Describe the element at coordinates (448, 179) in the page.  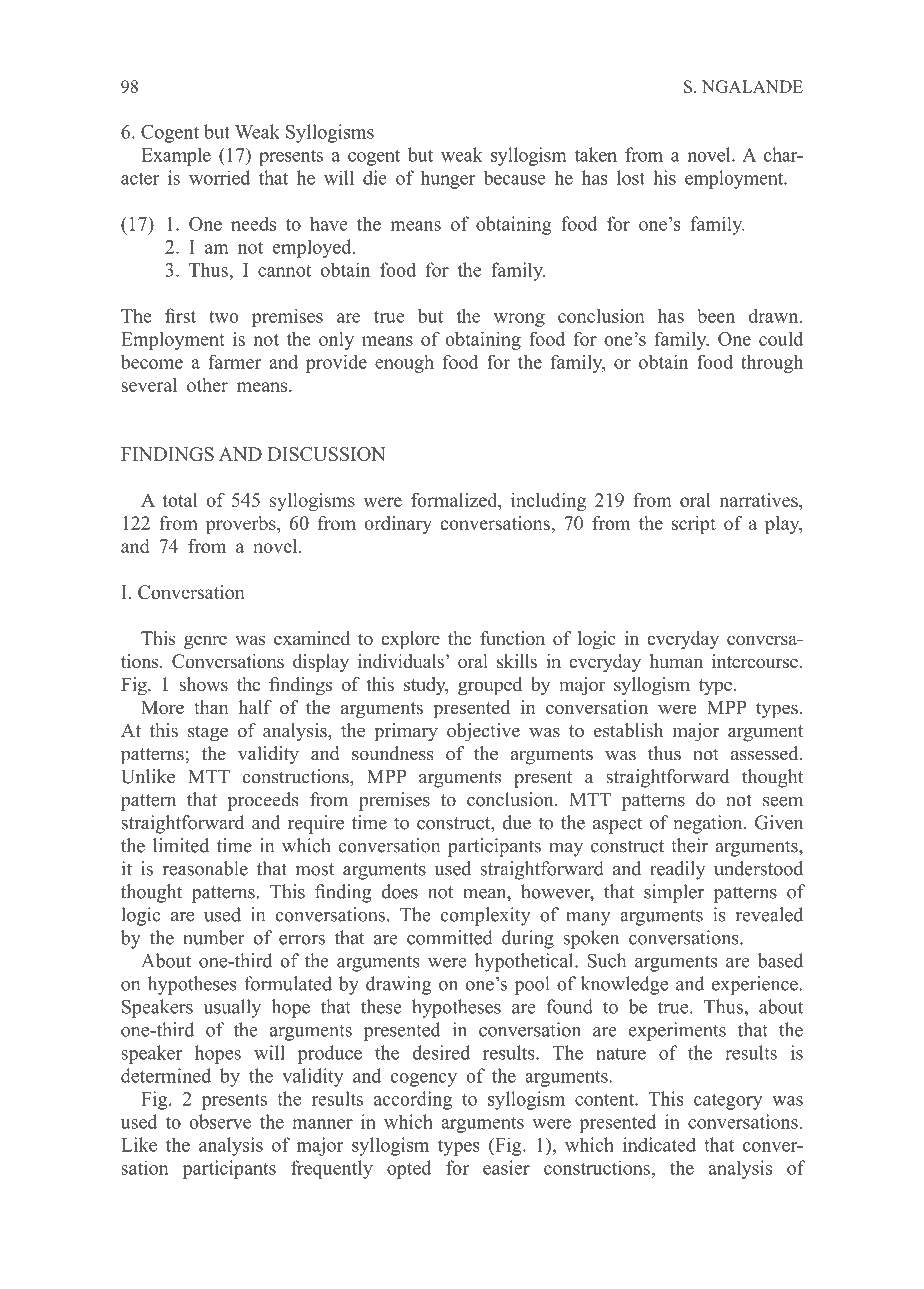
I see `hunger` at that location.
